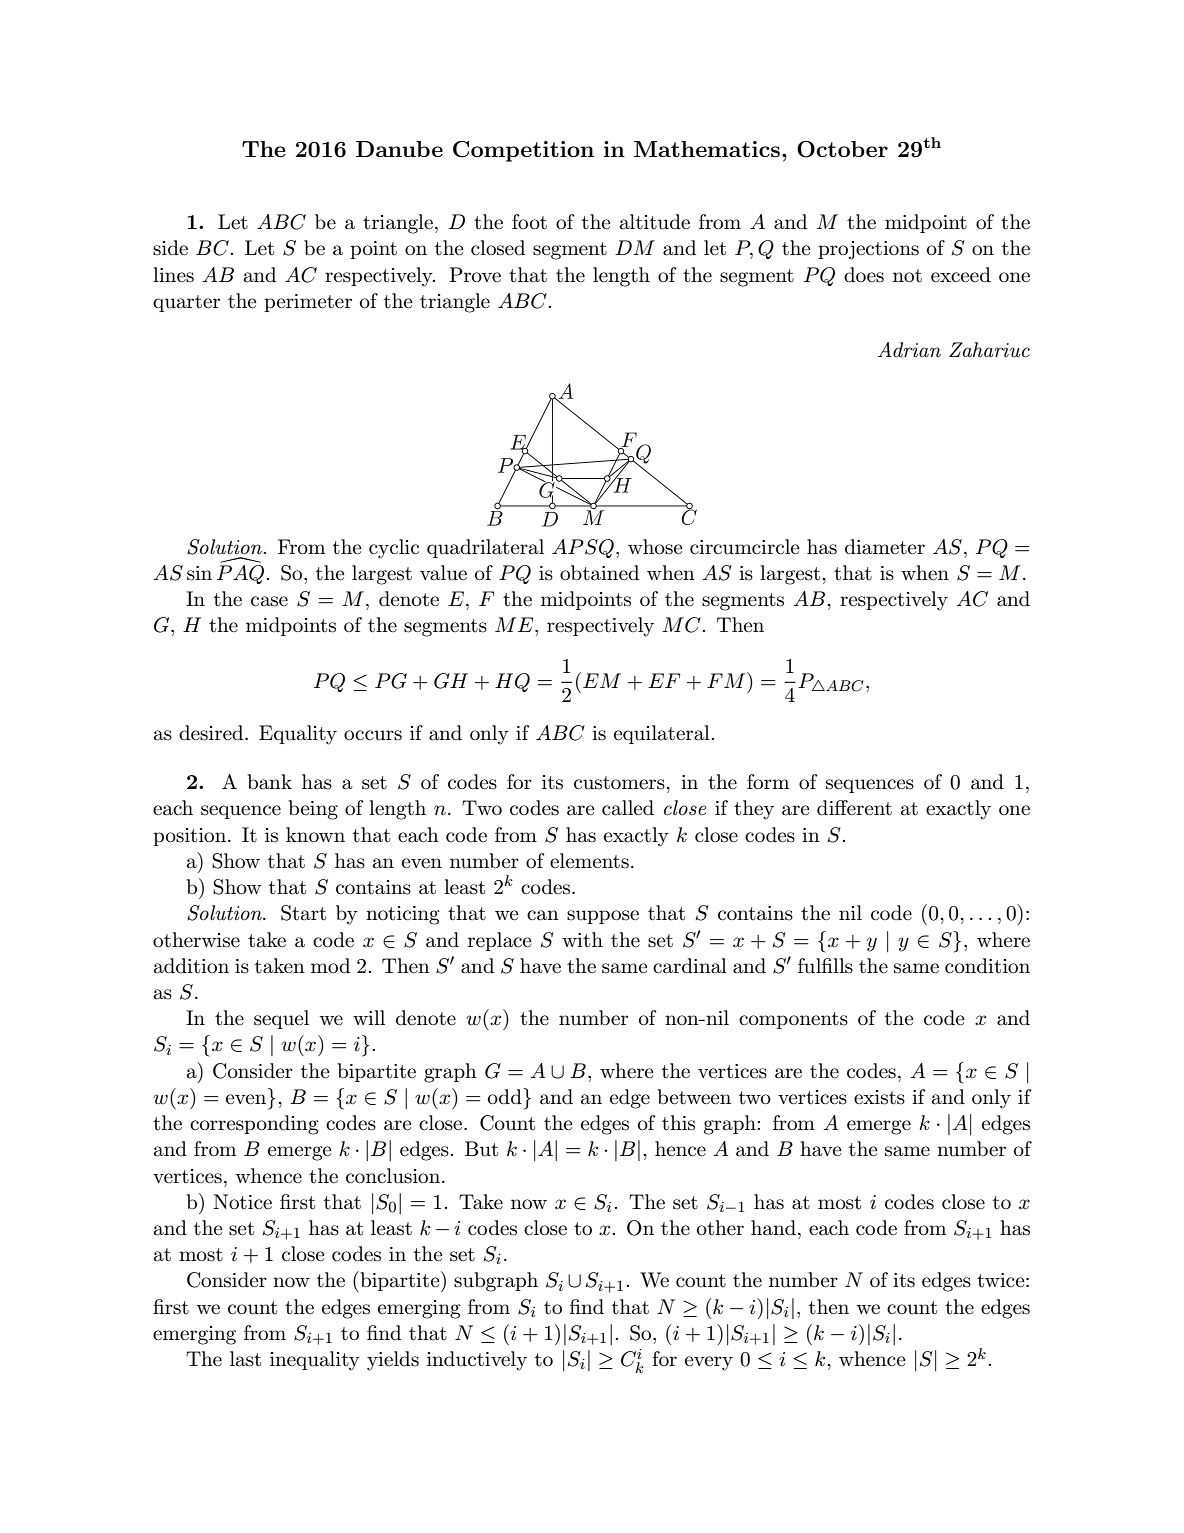 The image size is (1184, 1533). What do you see at coordinates (842, 149) in the screenshot?
I see `October` at bounding box center [842, 149].
